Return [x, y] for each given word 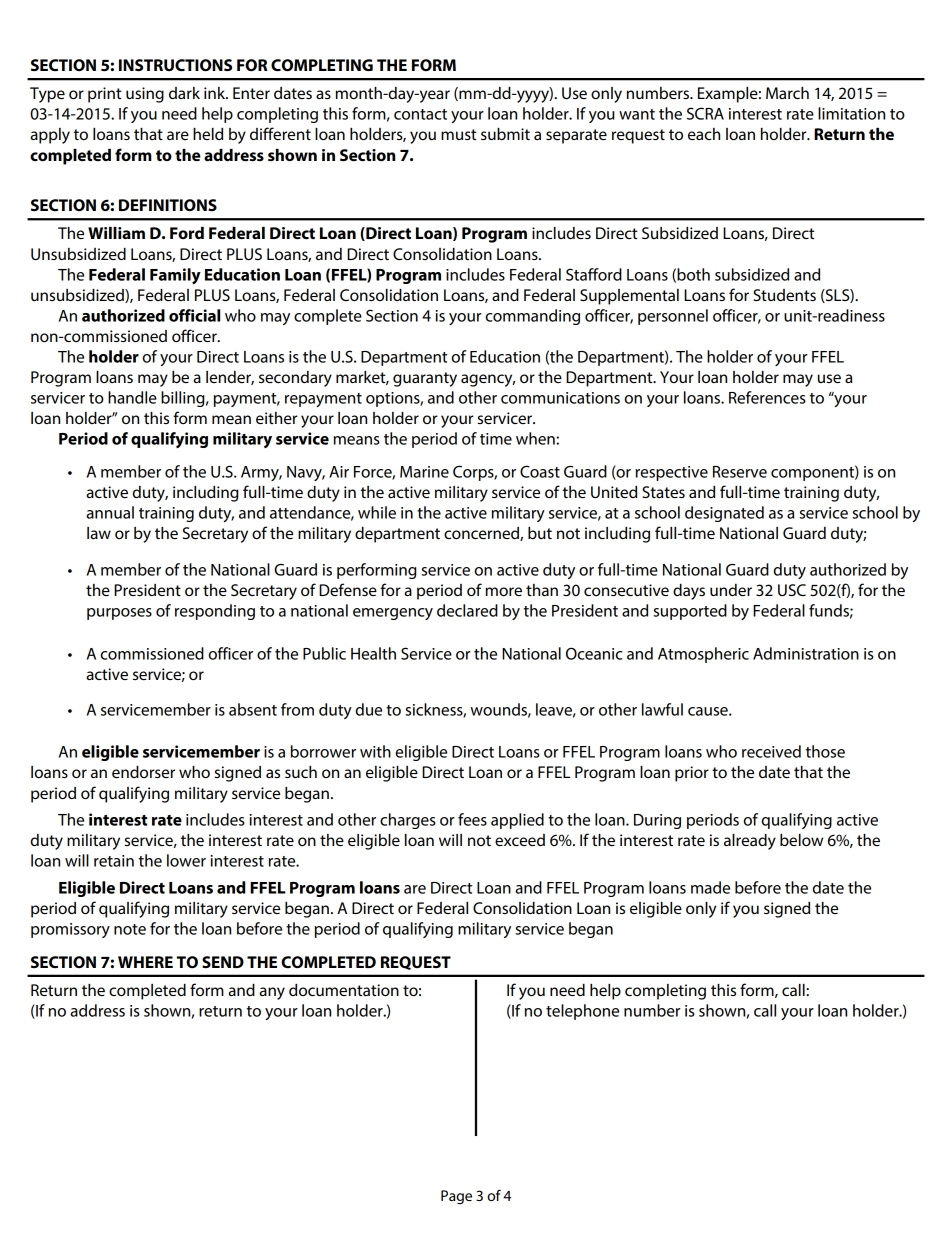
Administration [806, 653]
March [787, 93]
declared [467, 610]
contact [420, 114]
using [145, 95]
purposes [119, 614]
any [272, 993]
